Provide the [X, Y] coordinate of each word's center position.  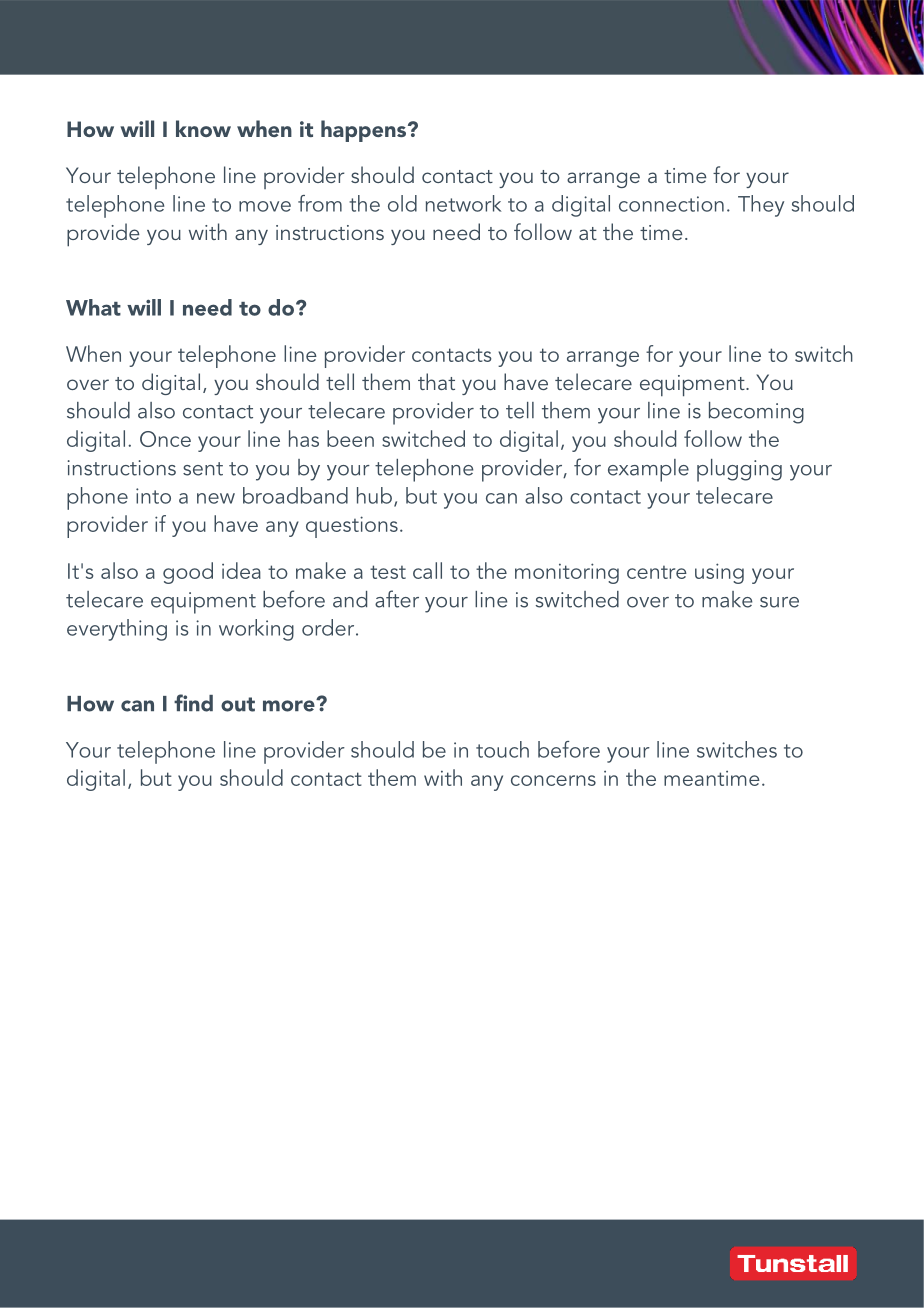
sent [203, 469]
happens [365, 131]
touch [502, 749]
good [188, 573]
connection [671, 204]
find [193, 703]
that [436, 381]
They [761, 206]
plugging [739, 470]
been [350, 438]
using [719, 573]
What [93, 307]
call [427, 570]
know [203, 128]
